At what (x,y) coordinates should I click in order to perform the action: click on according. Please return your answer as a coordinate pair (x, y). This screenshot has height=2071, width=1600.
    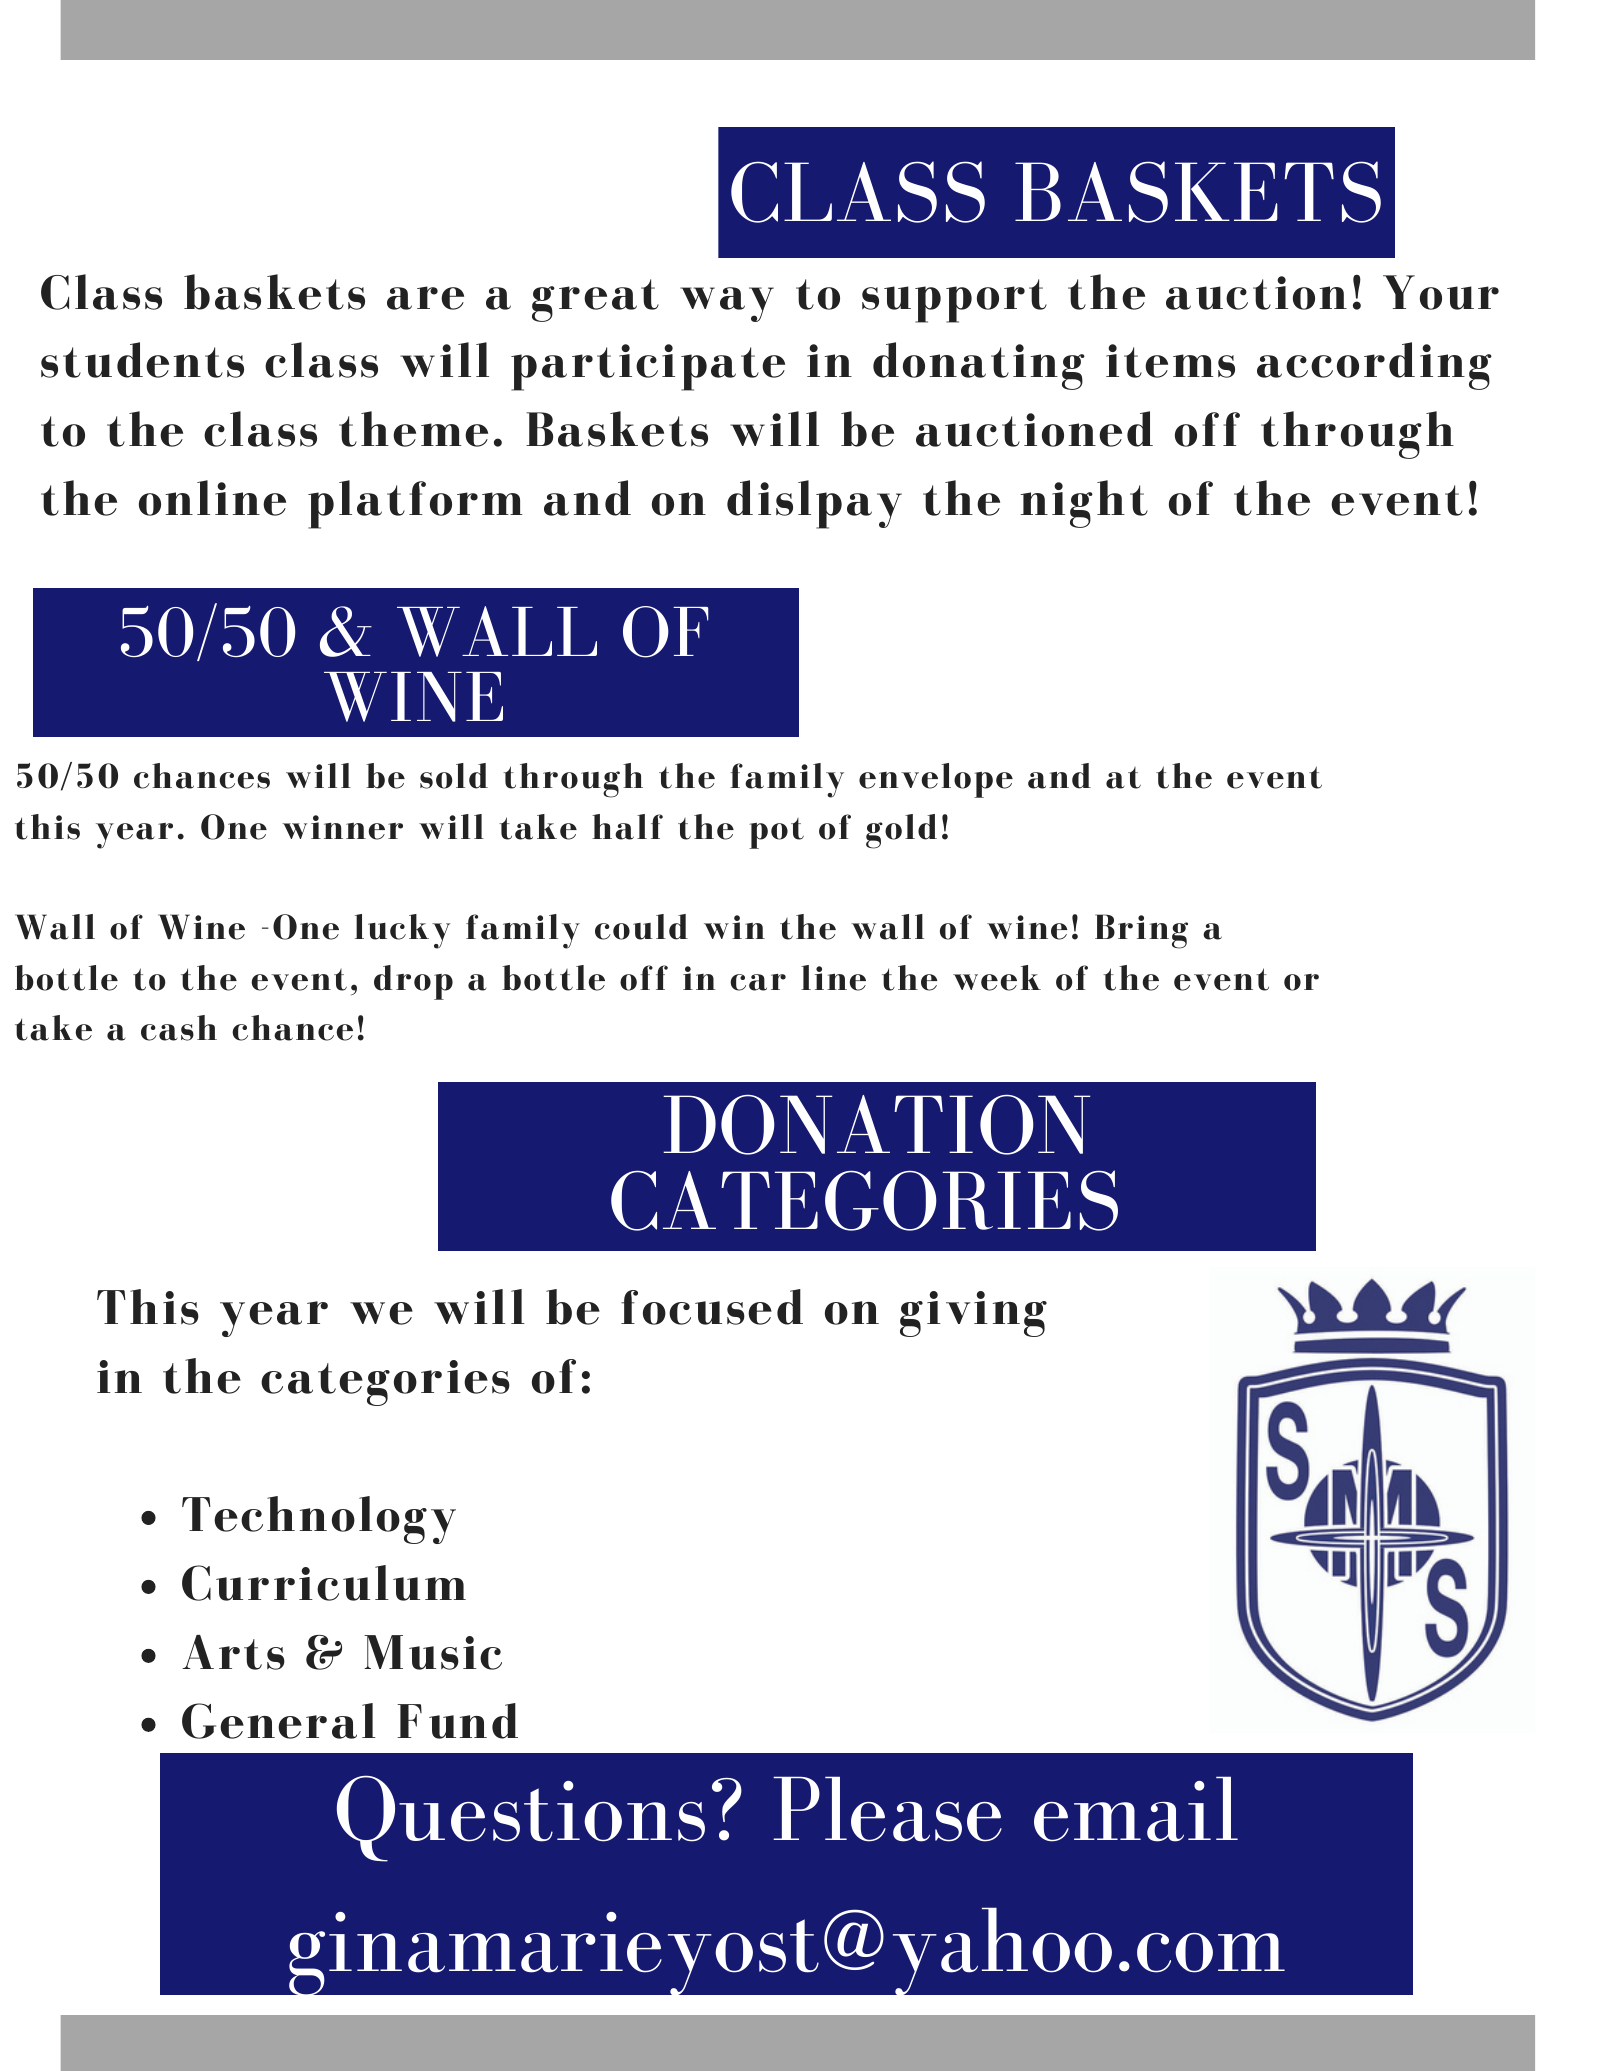
    Looking at the image, I should click on (1374, 366).
